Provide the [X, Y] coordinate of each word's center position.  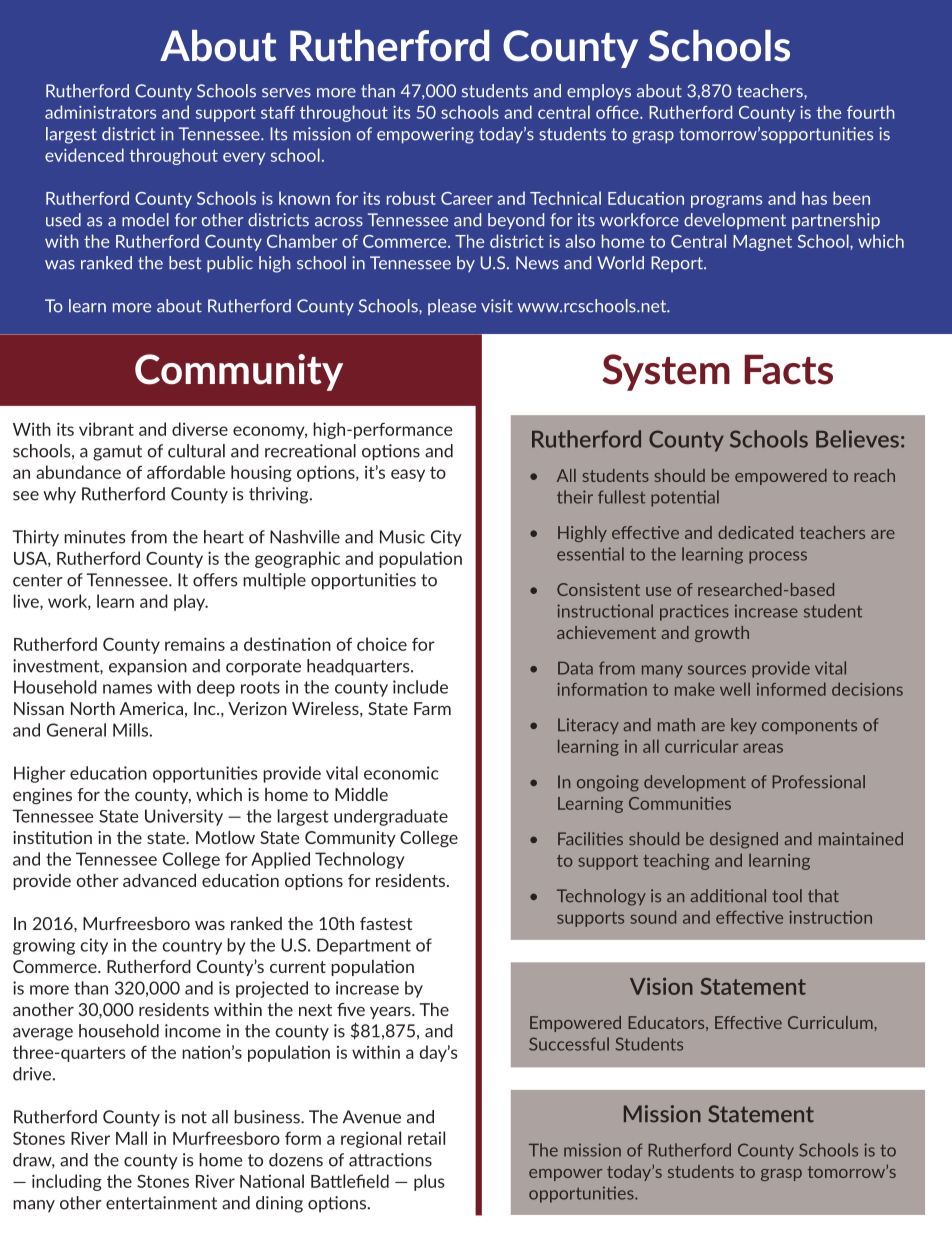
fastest [386, 923]
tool [787, 895]
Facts [788, 369]
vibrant [106, 429]
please [452, 307]
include [420, 687]
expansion [148, 667]
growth [722, 634]
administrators [100, 112]
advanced [159, 880]
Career [467, 198]
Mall [131, 1138]
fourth [871, 112]
